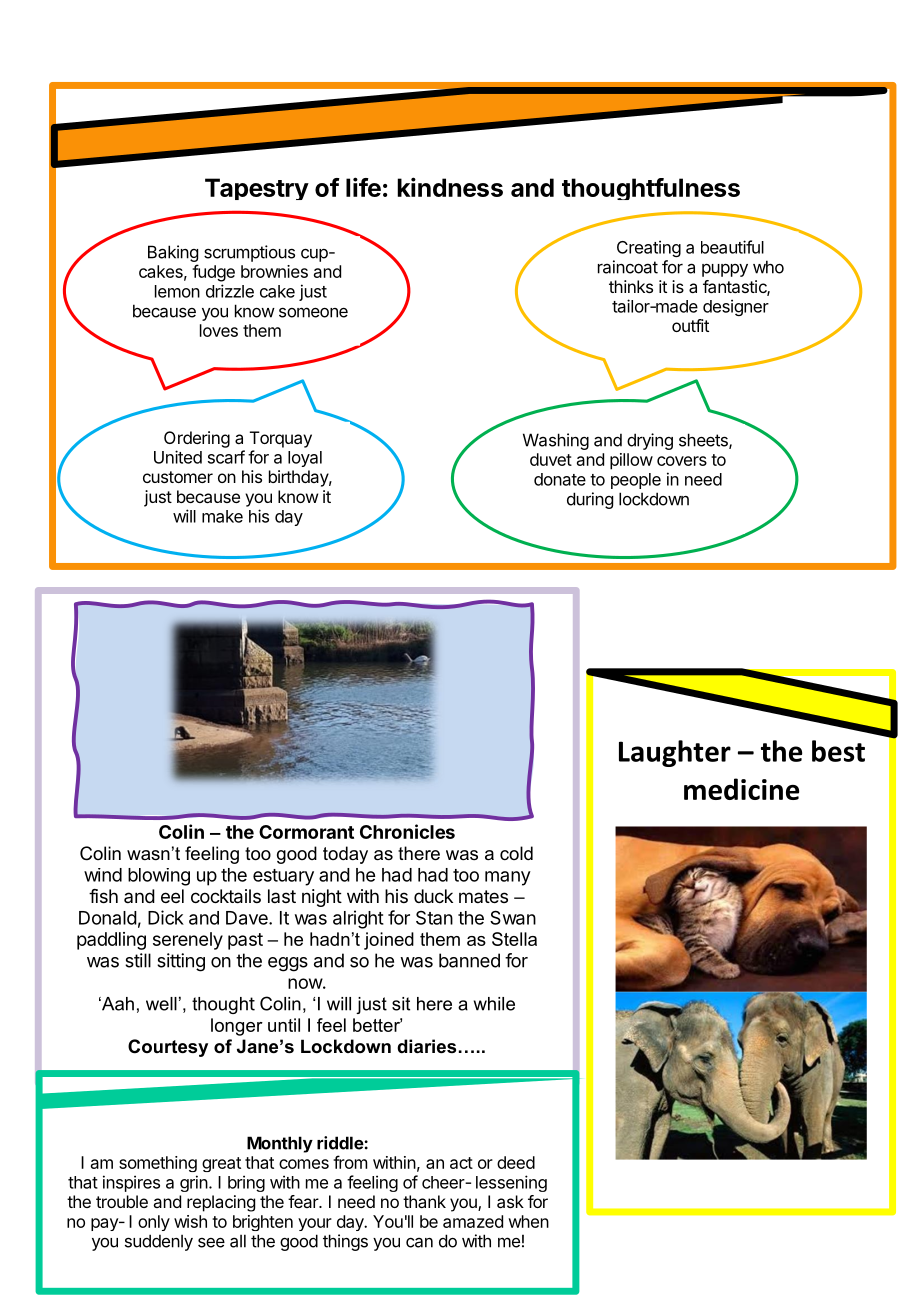 Image resolution: width=924 pixels, height=1308 pixels. Describe the element at coordinates (682, 461) in the screenshot. I see `covers` at that location.
